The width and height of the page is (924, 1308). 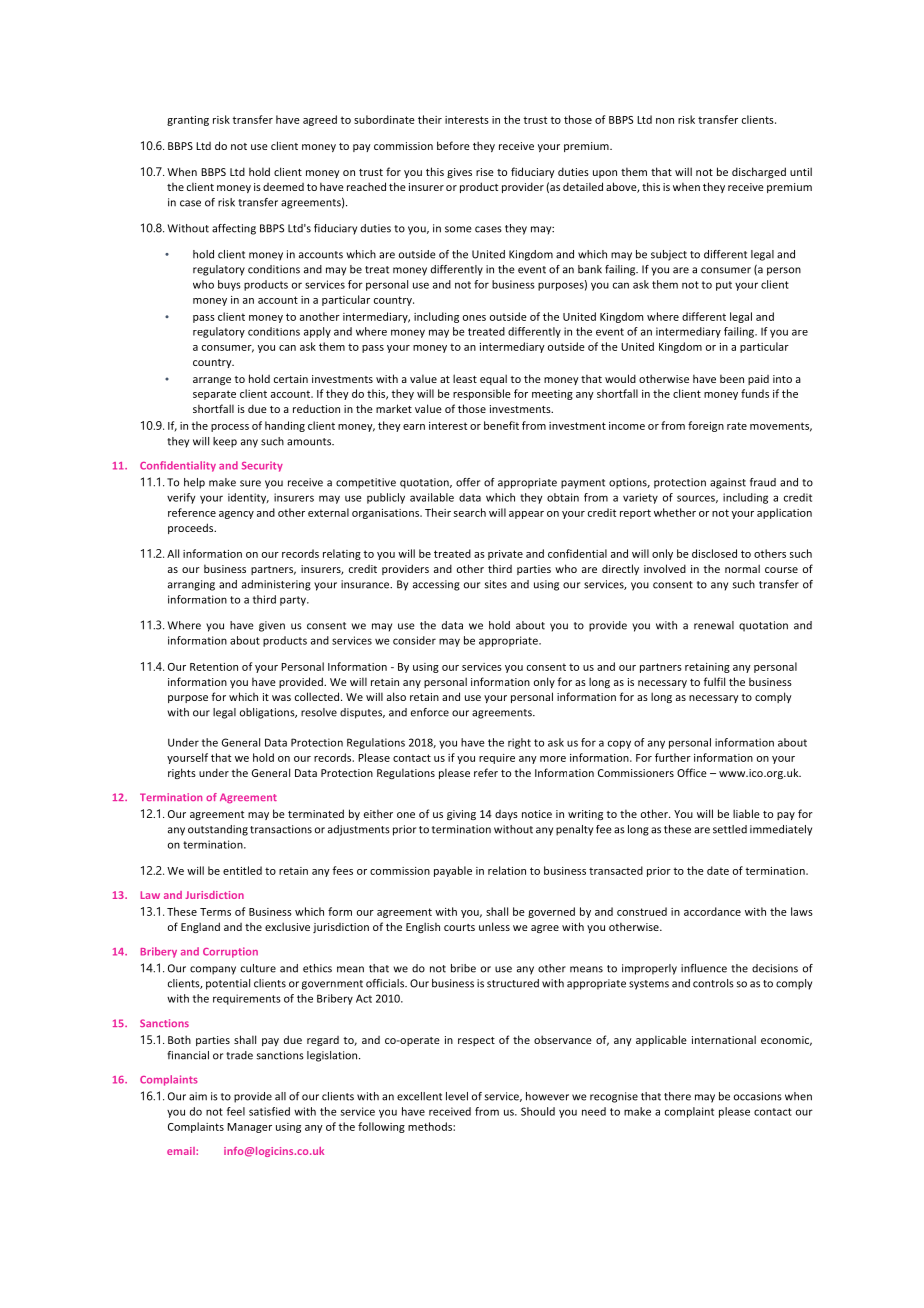 What do you see at coordinates (283, 187) in the page?
I see `deemed` at bounding box center [283, 187].
